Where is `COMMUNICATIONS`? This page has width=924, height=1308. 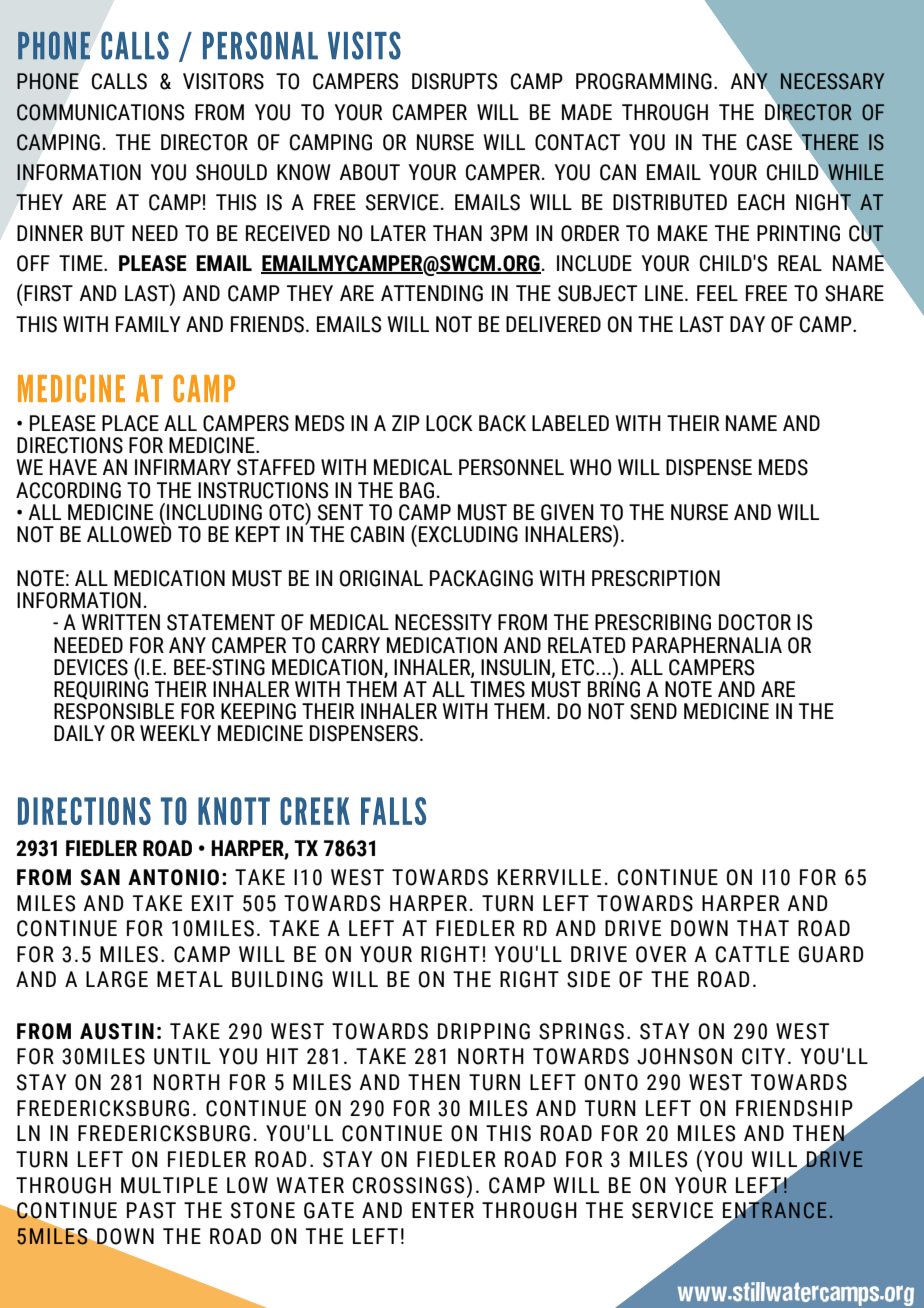
COMMUNICATIONS is located at coordinates (100, 112).
